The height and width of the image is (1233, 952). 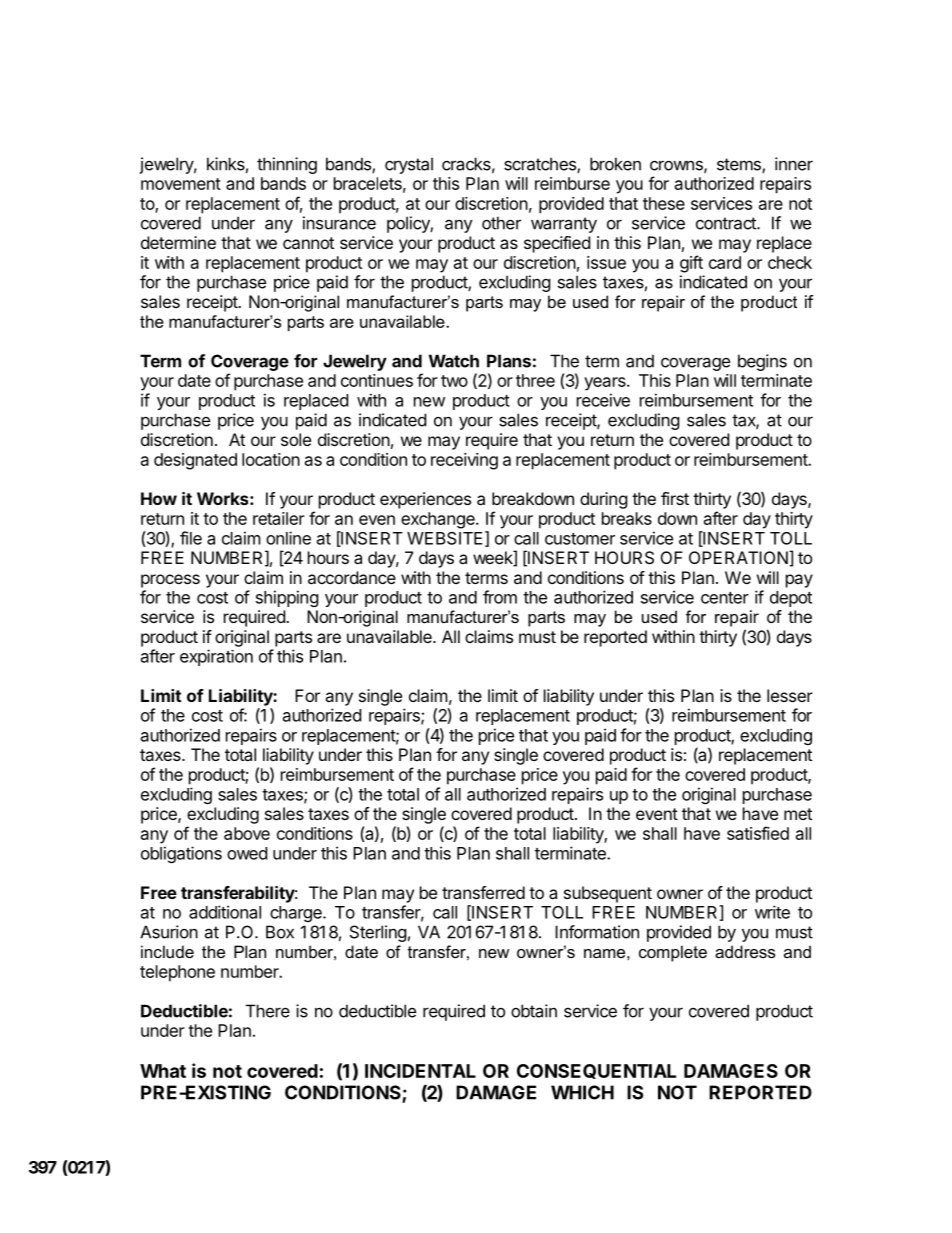 What do you see at coordinates (501, 223) in the image?
I see `other` at bounding box center [501, 223].
